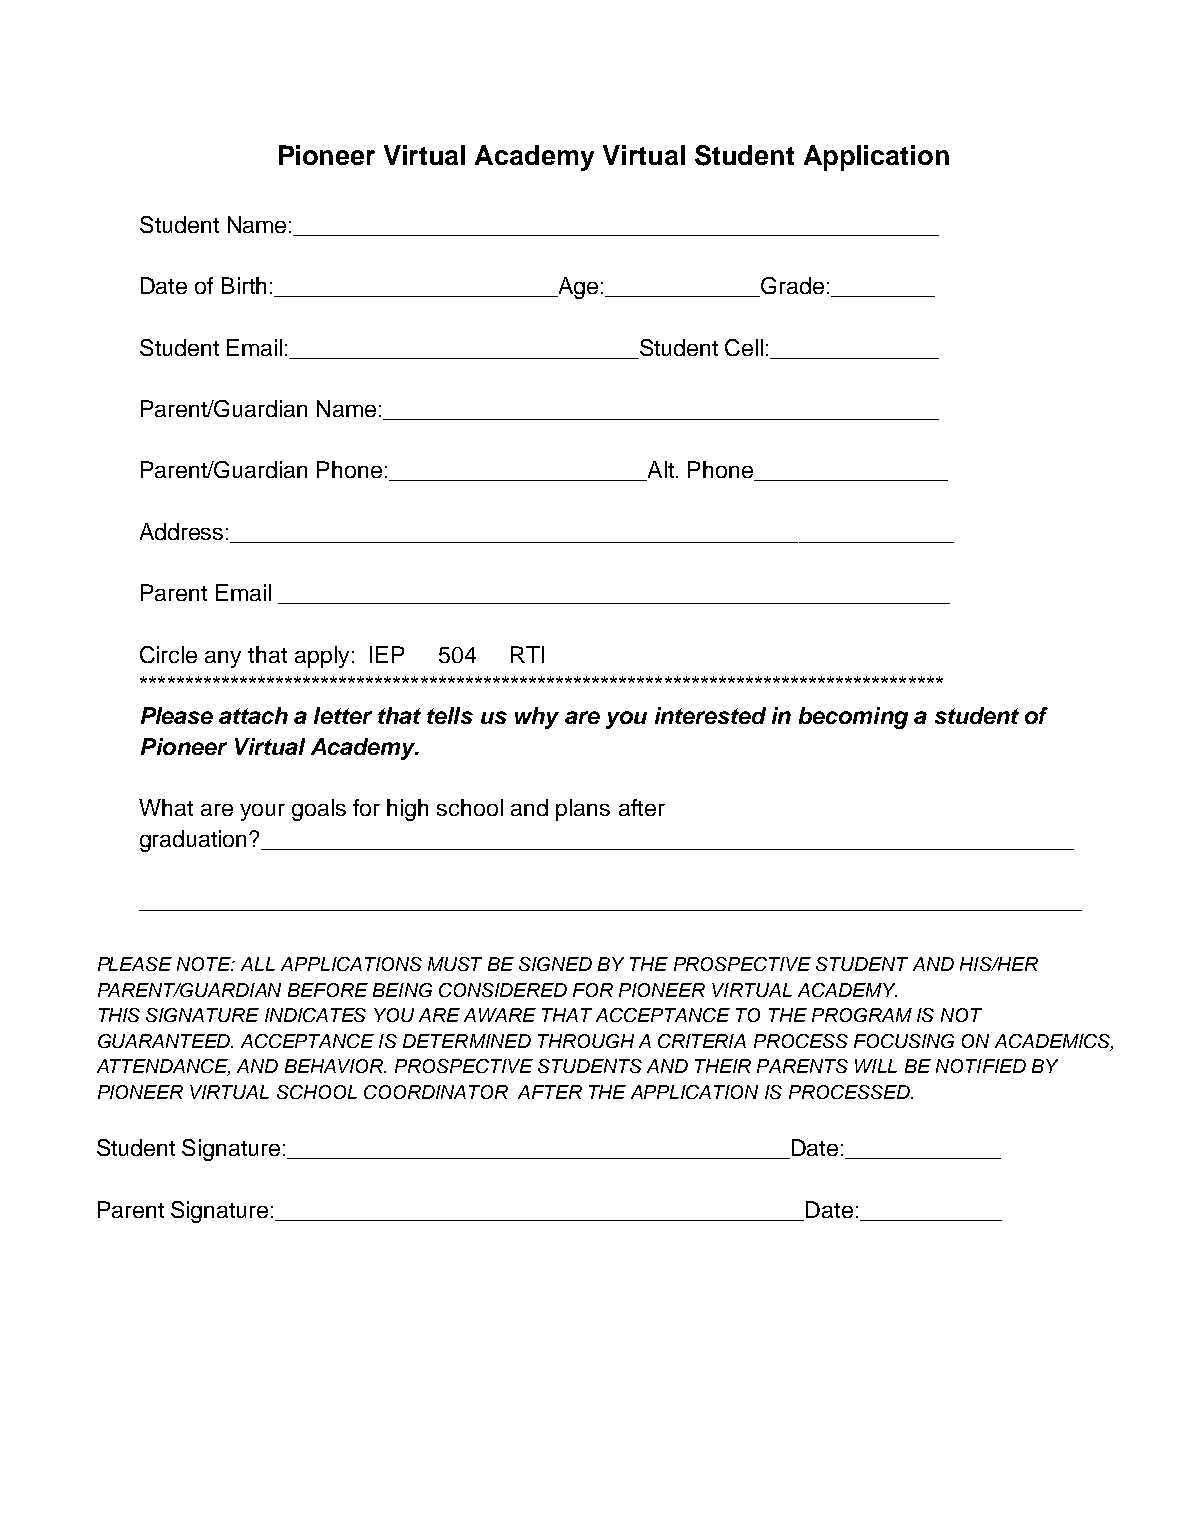 The height and width of the screenshot is (1532, 1184). Describe the element at coordinates (205, 964) in the screenshot. I see `NOTE` at that location.
